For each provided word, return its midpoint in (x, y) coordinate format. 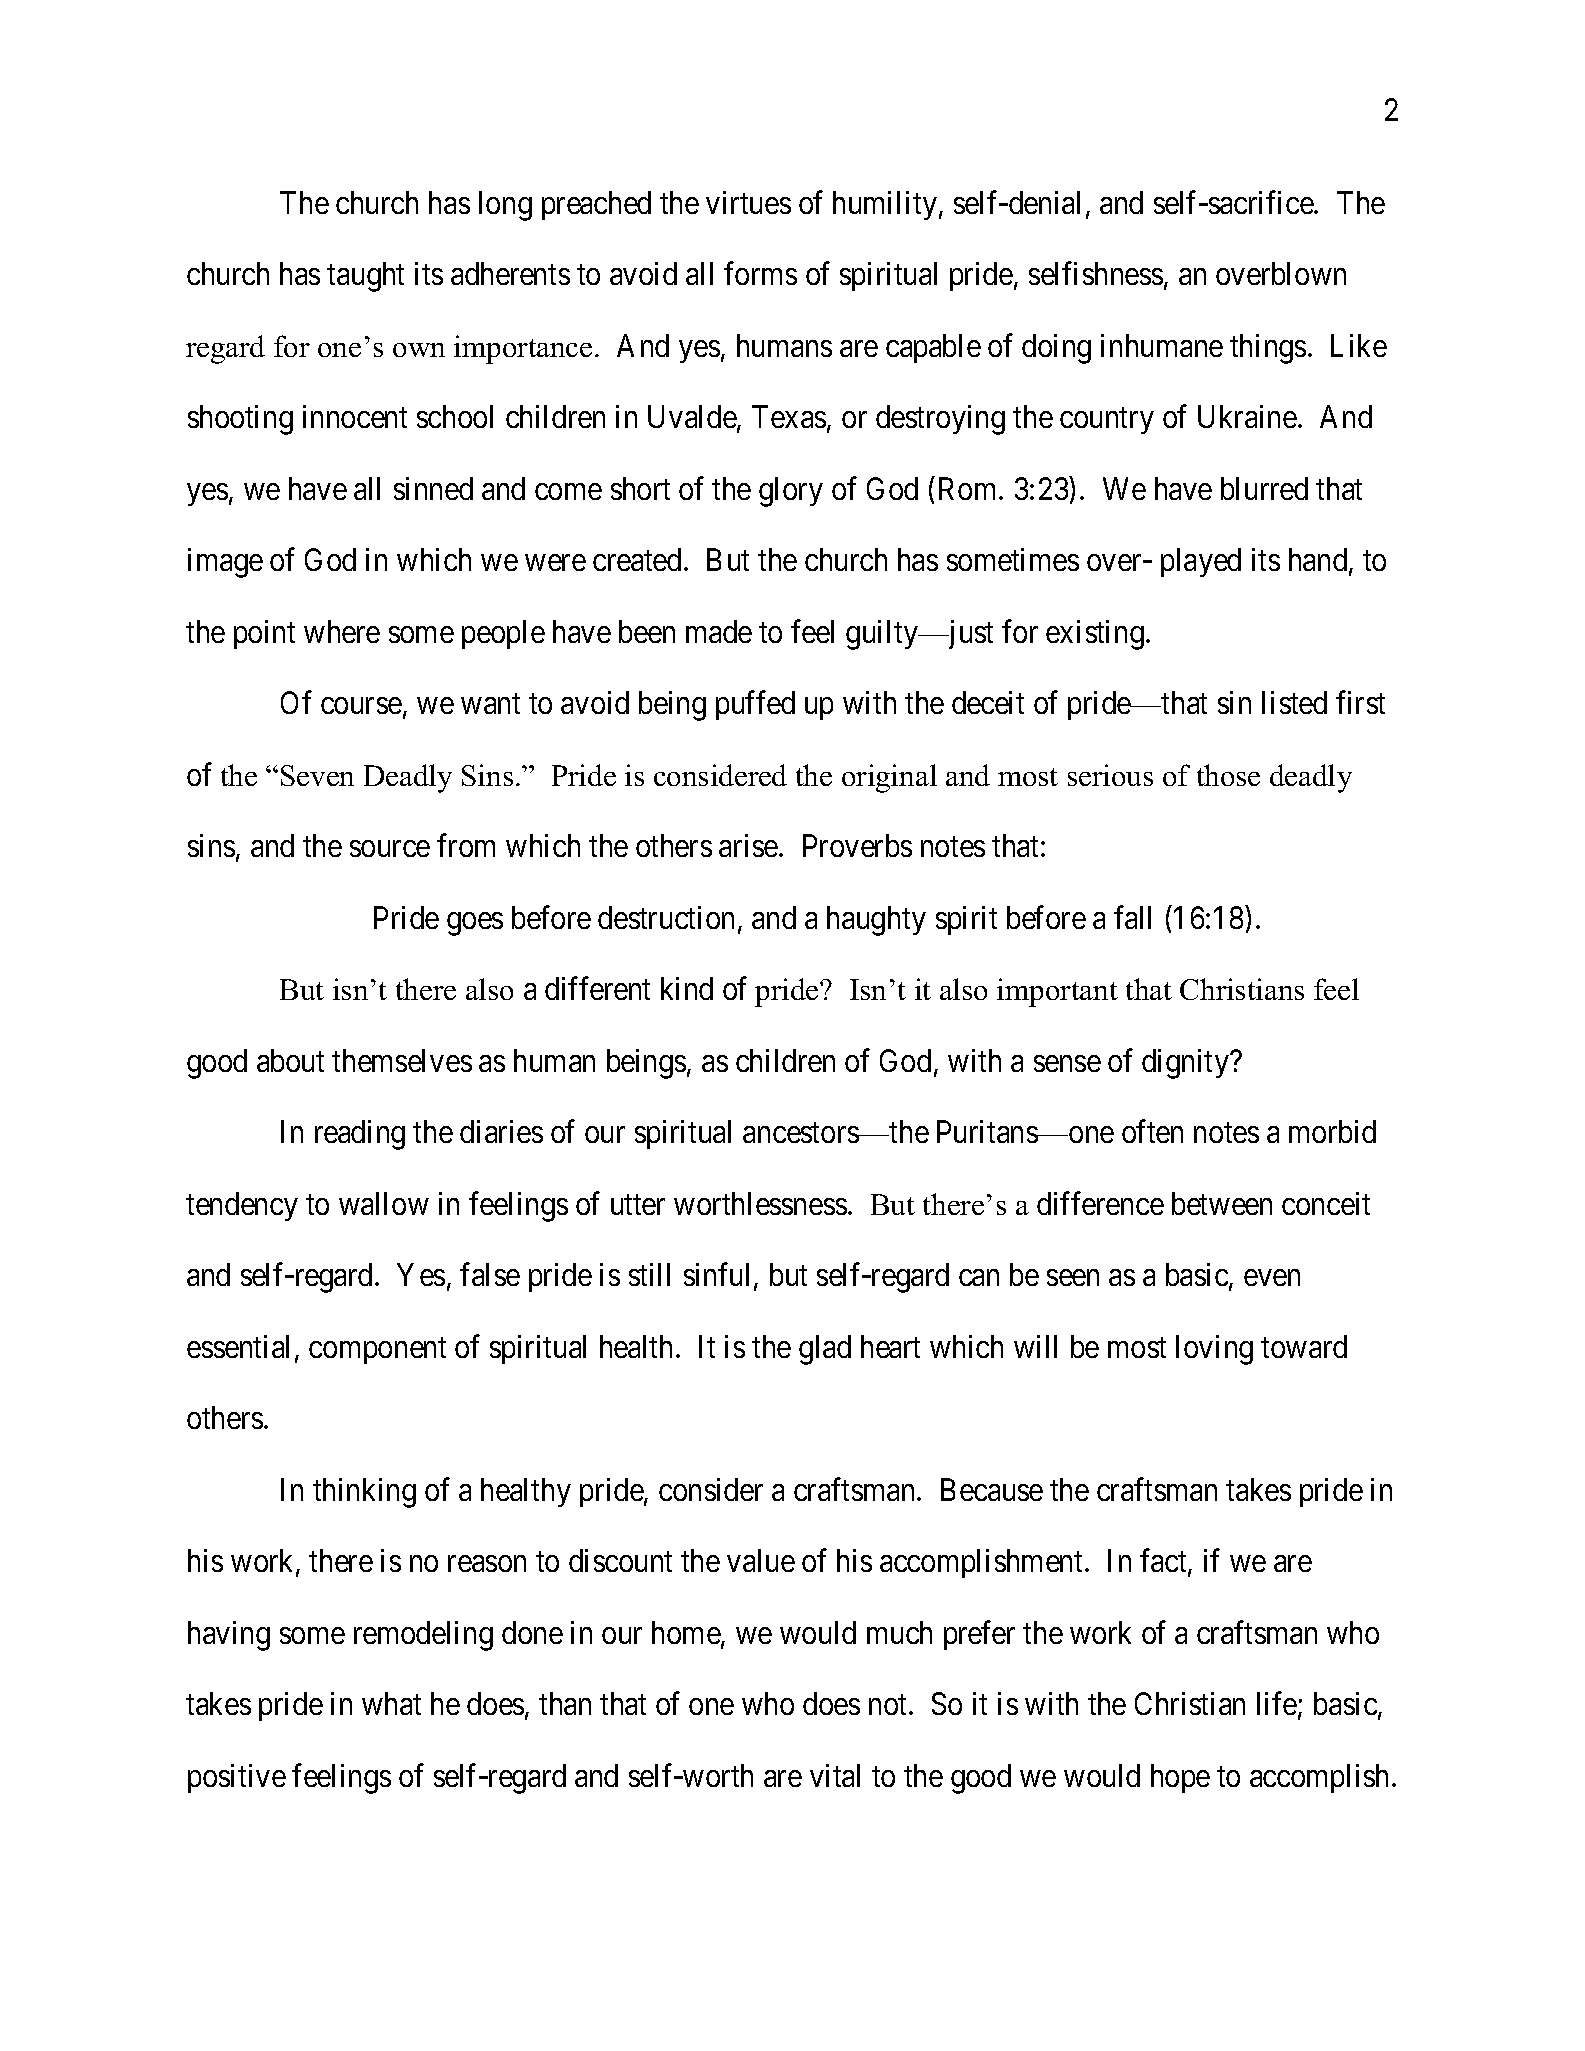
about (290, 1060)
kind (687, 988)
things (1268, 349)
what (391, 1703)
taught (365, 277)
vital (835, 1775)
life (1278, 1705)
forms (760, 273)
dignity (1187, 1064)
